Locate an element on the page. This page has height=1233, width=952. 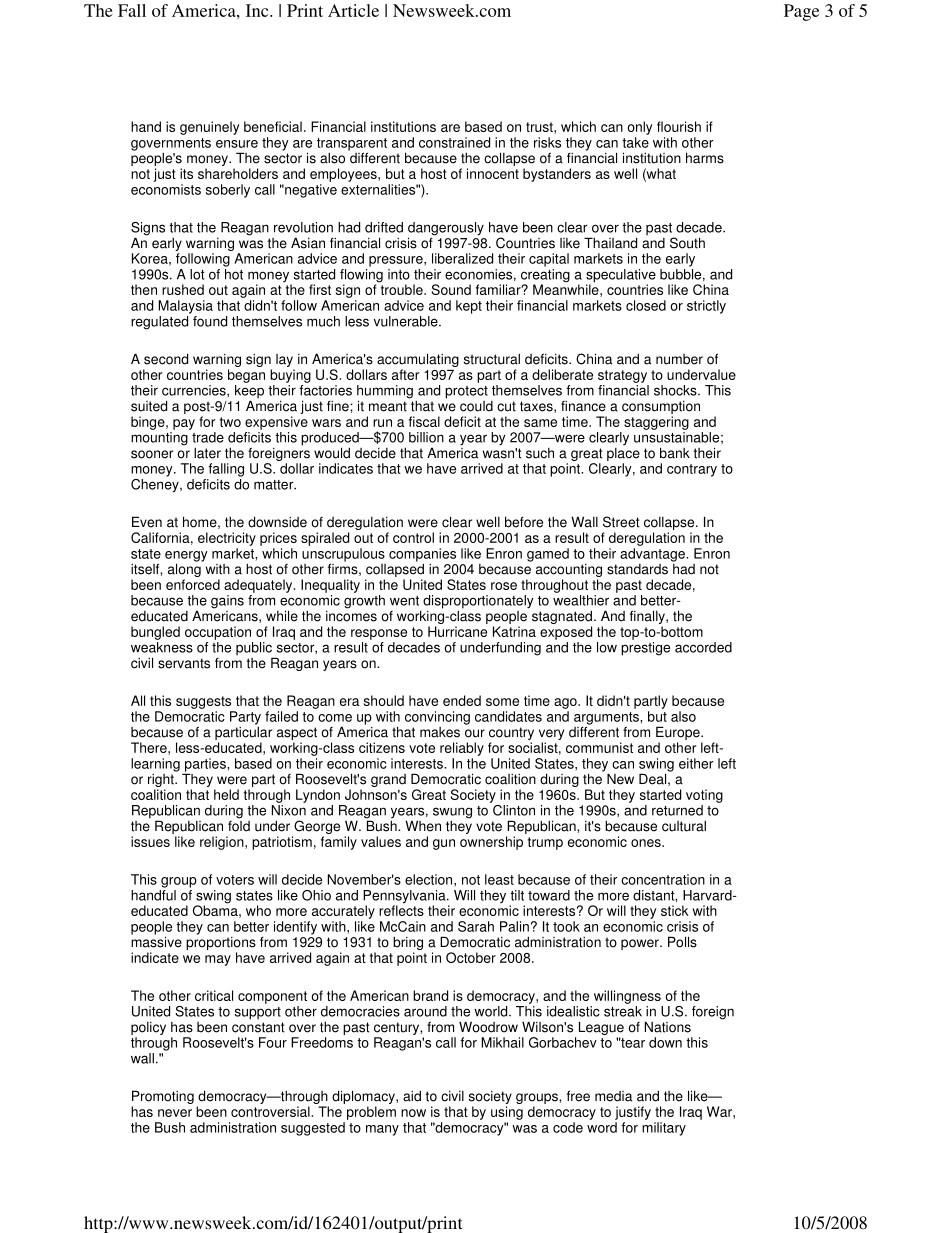
either is located at coordinates (696, 763).
